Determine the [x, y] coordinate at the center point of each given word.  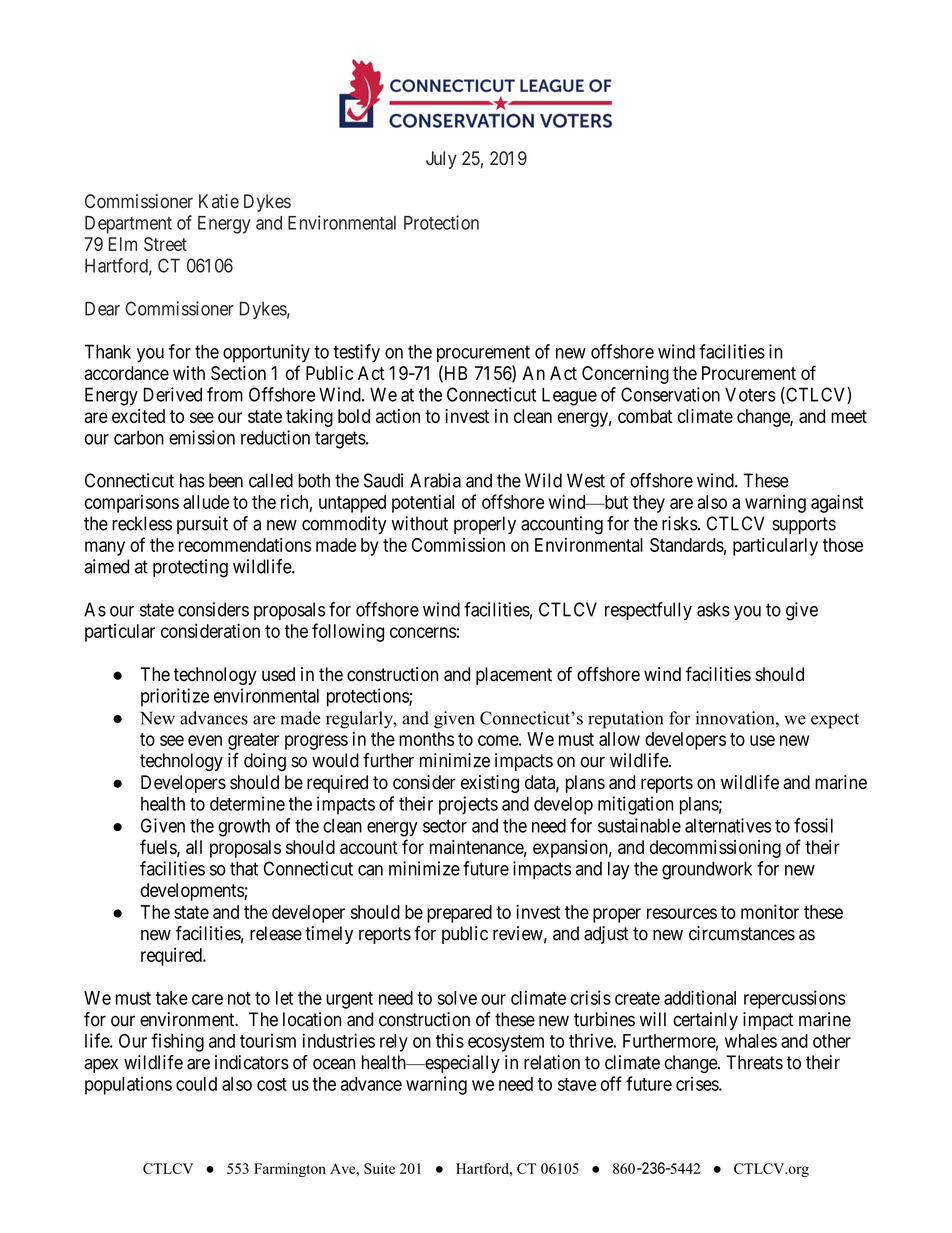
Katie [219, 201]
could [196, 1084]
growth [244, 827]
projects [468, 805]
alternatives [728, 825]
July [441, 160]
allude [206, 502]
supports [804, 525]
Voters [750, 394]
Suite [379, 1168]
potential [423, 503]
